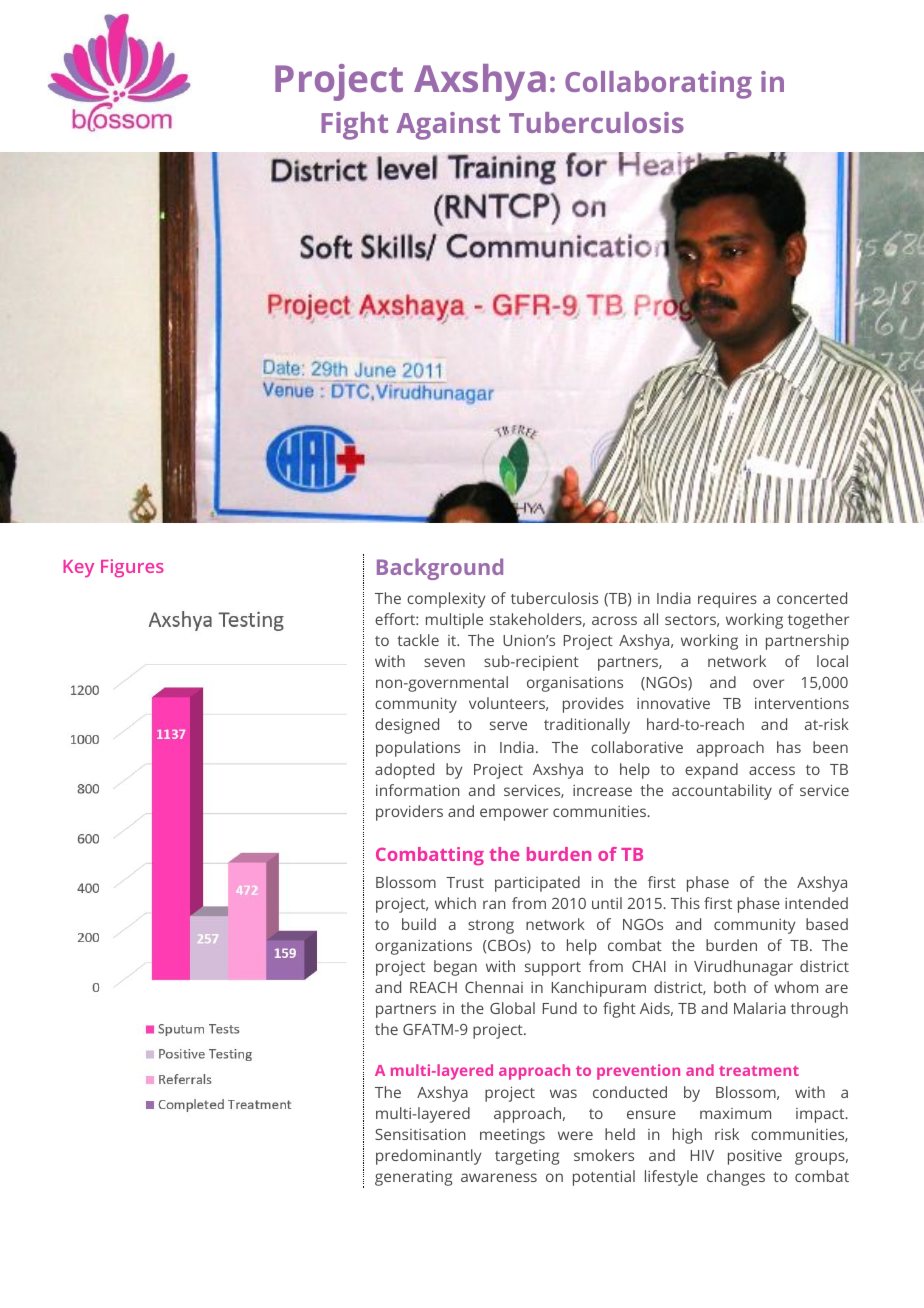  I want to click on predominantly, so click(428, 1157).
